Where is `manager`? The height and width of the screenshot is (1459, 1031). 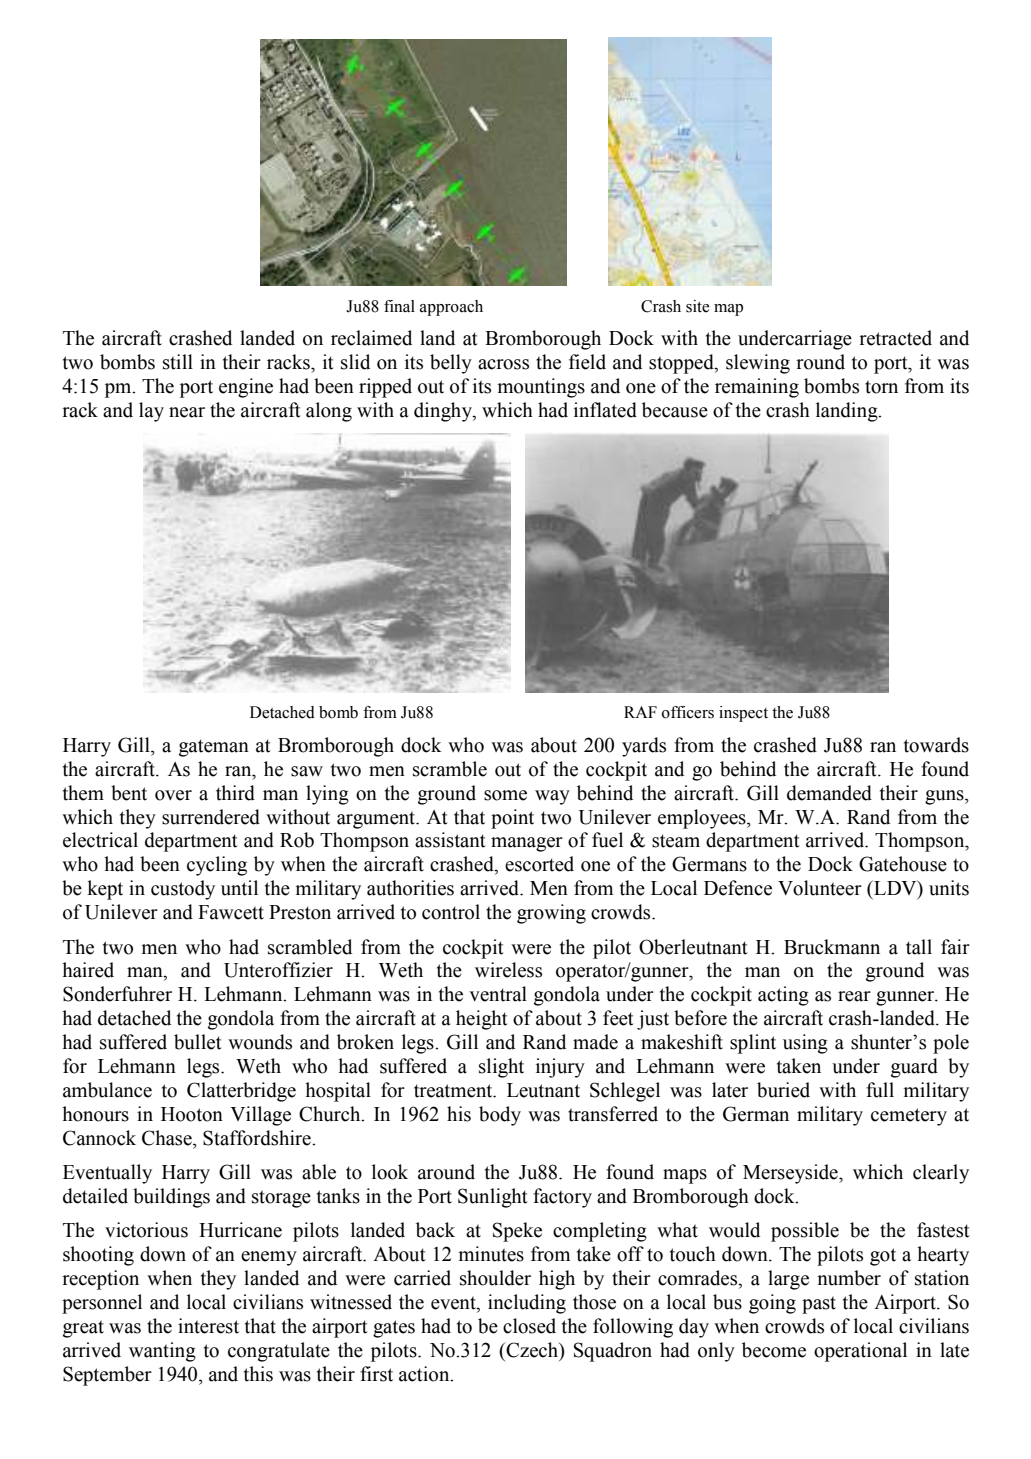
manager is located at coordinates (527, 844).
